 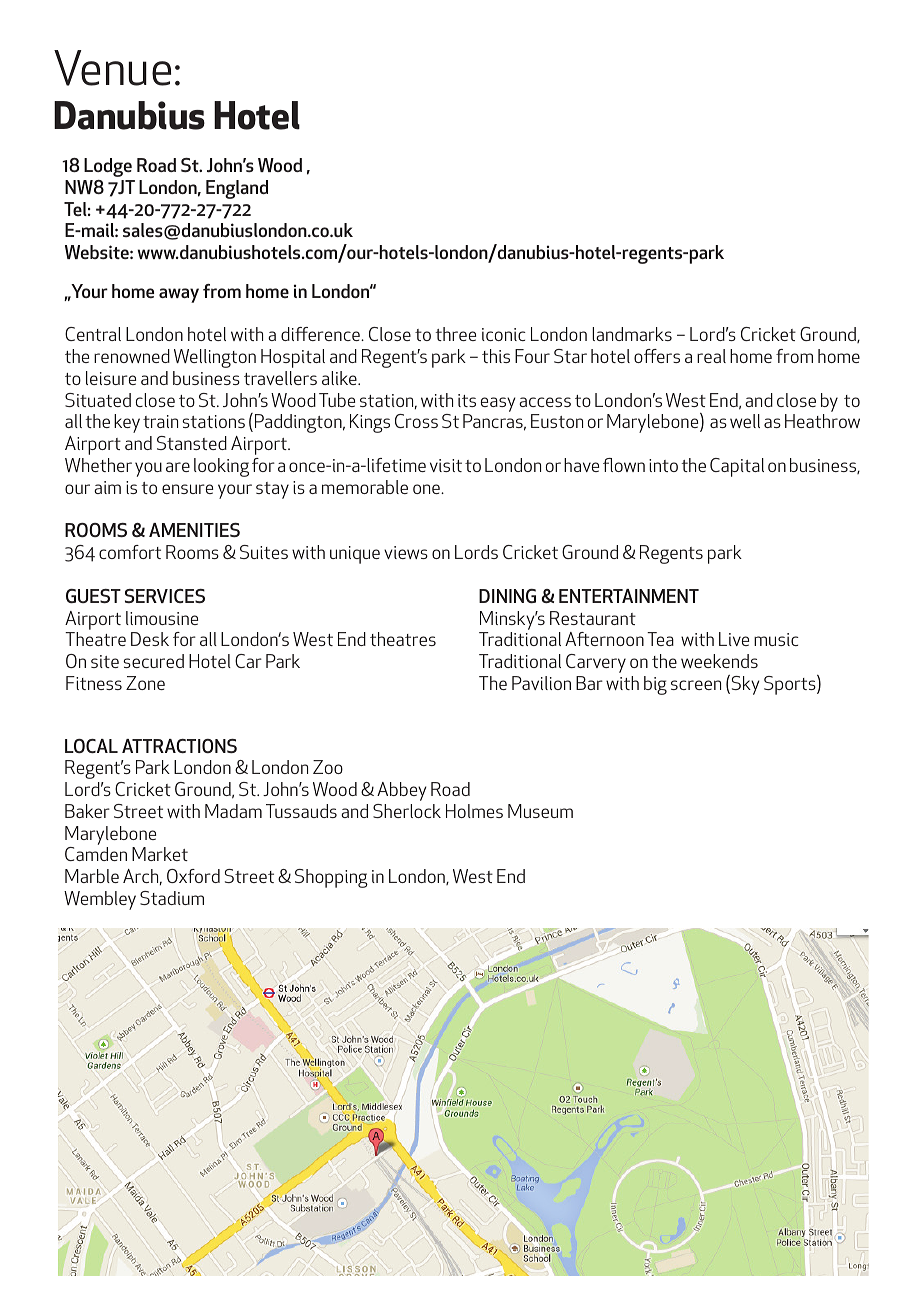 What do you see at coordinates (711, 356) in the image?
I see `real` at bounding box center [711, 356].
